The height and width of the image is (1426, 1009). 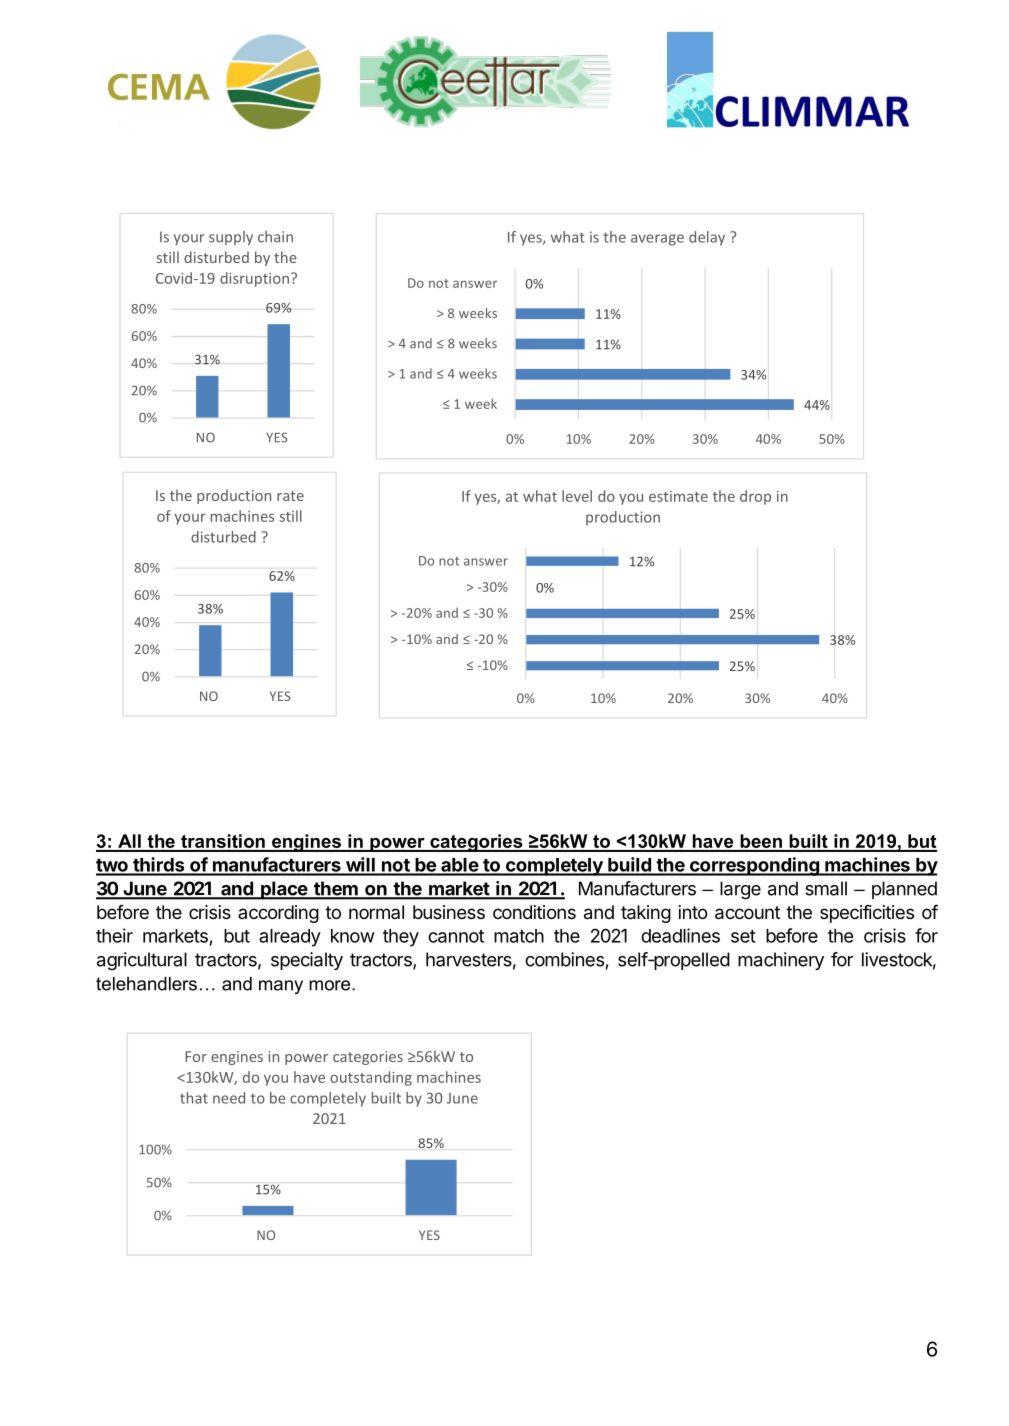 I want to click on delay, so click(x=707, y=238).
